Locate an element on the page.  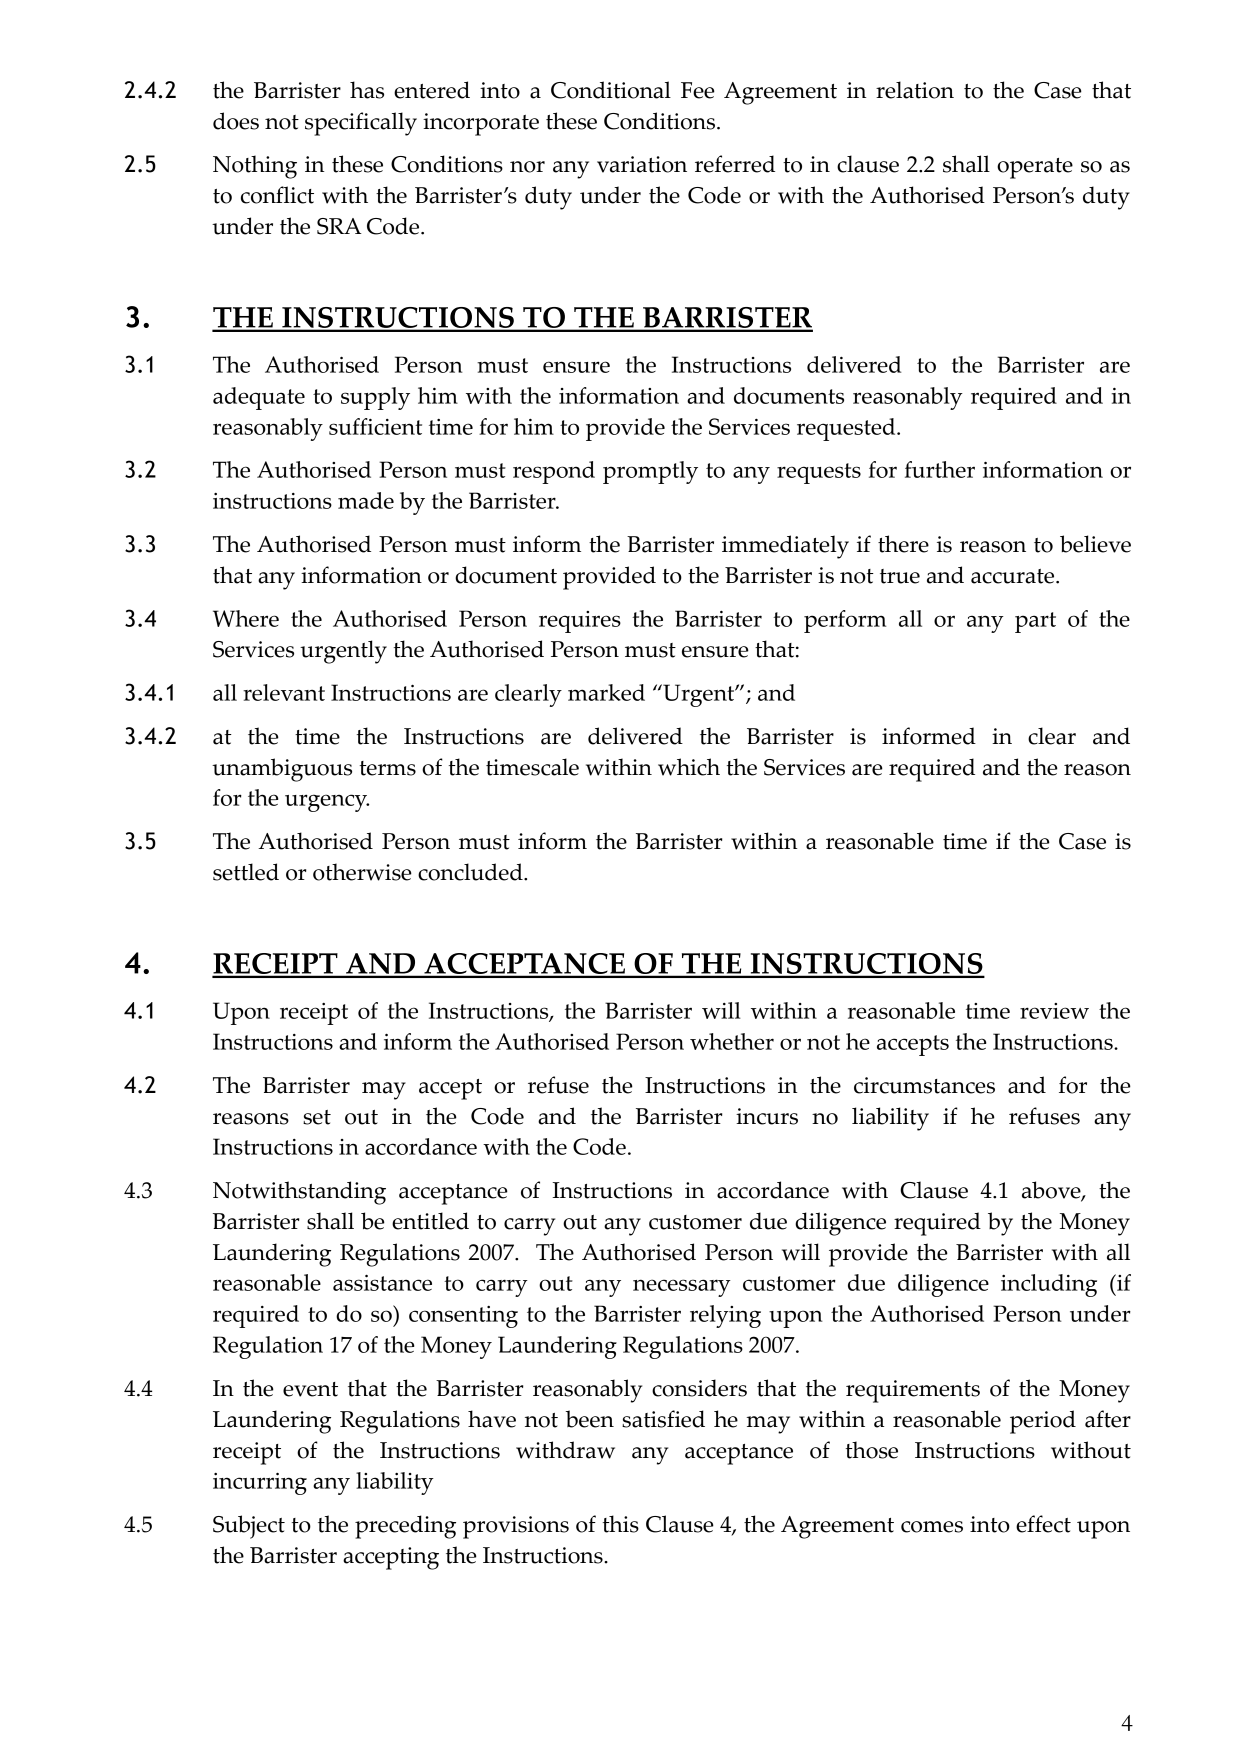
requires is located at coordinates (580, 622).
